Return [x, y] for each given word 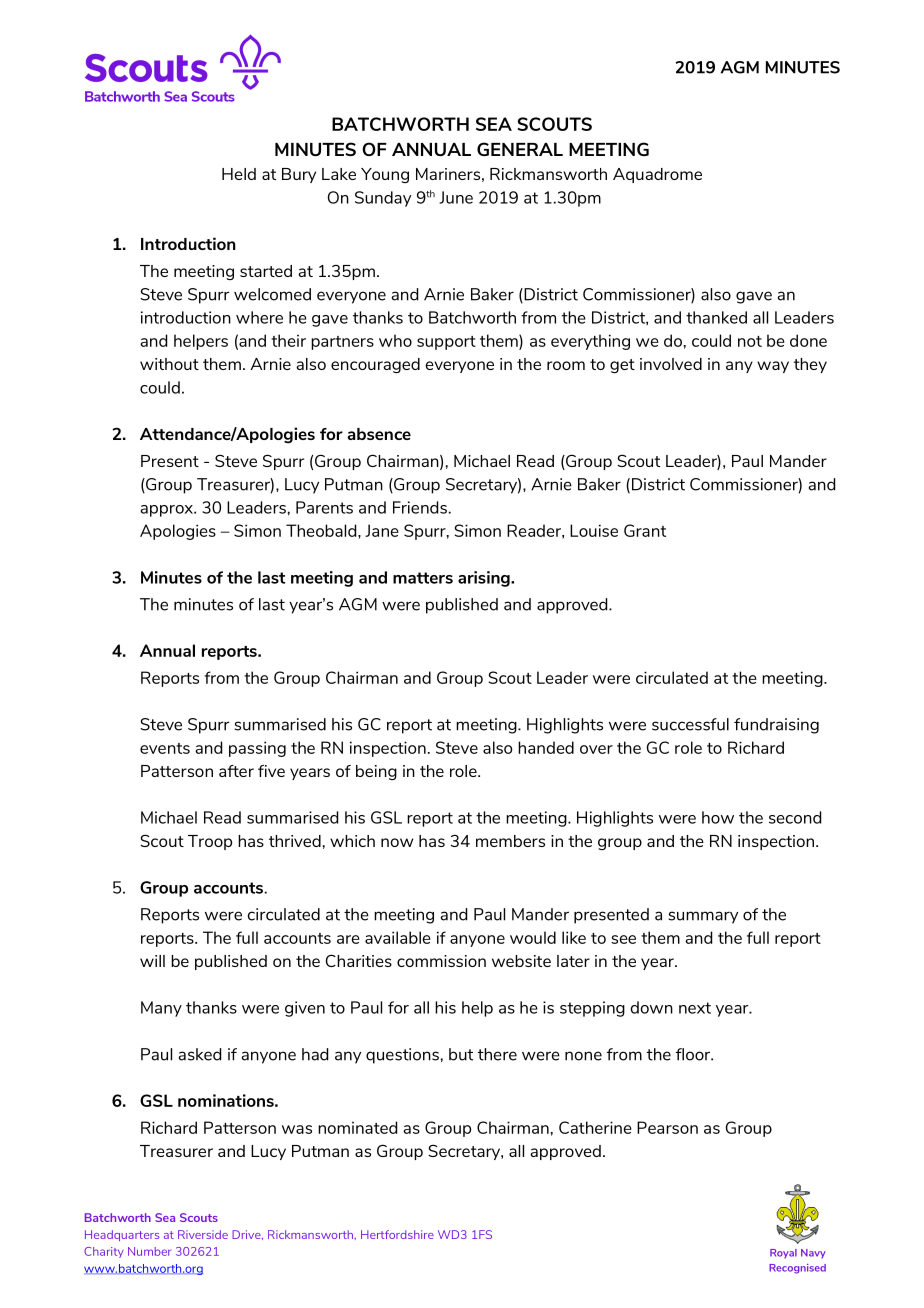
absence [379, 434]
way [773, 367]
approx [168, 511]
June [456, 197]
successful [690, 724]
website [521, 961]
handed [546, 747]
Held [239, 174]
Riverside [203, 1234]
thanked [716, 317]
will [152, 961]
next [695, 1008]
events [165, 748]
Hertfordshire [397, 1234]
